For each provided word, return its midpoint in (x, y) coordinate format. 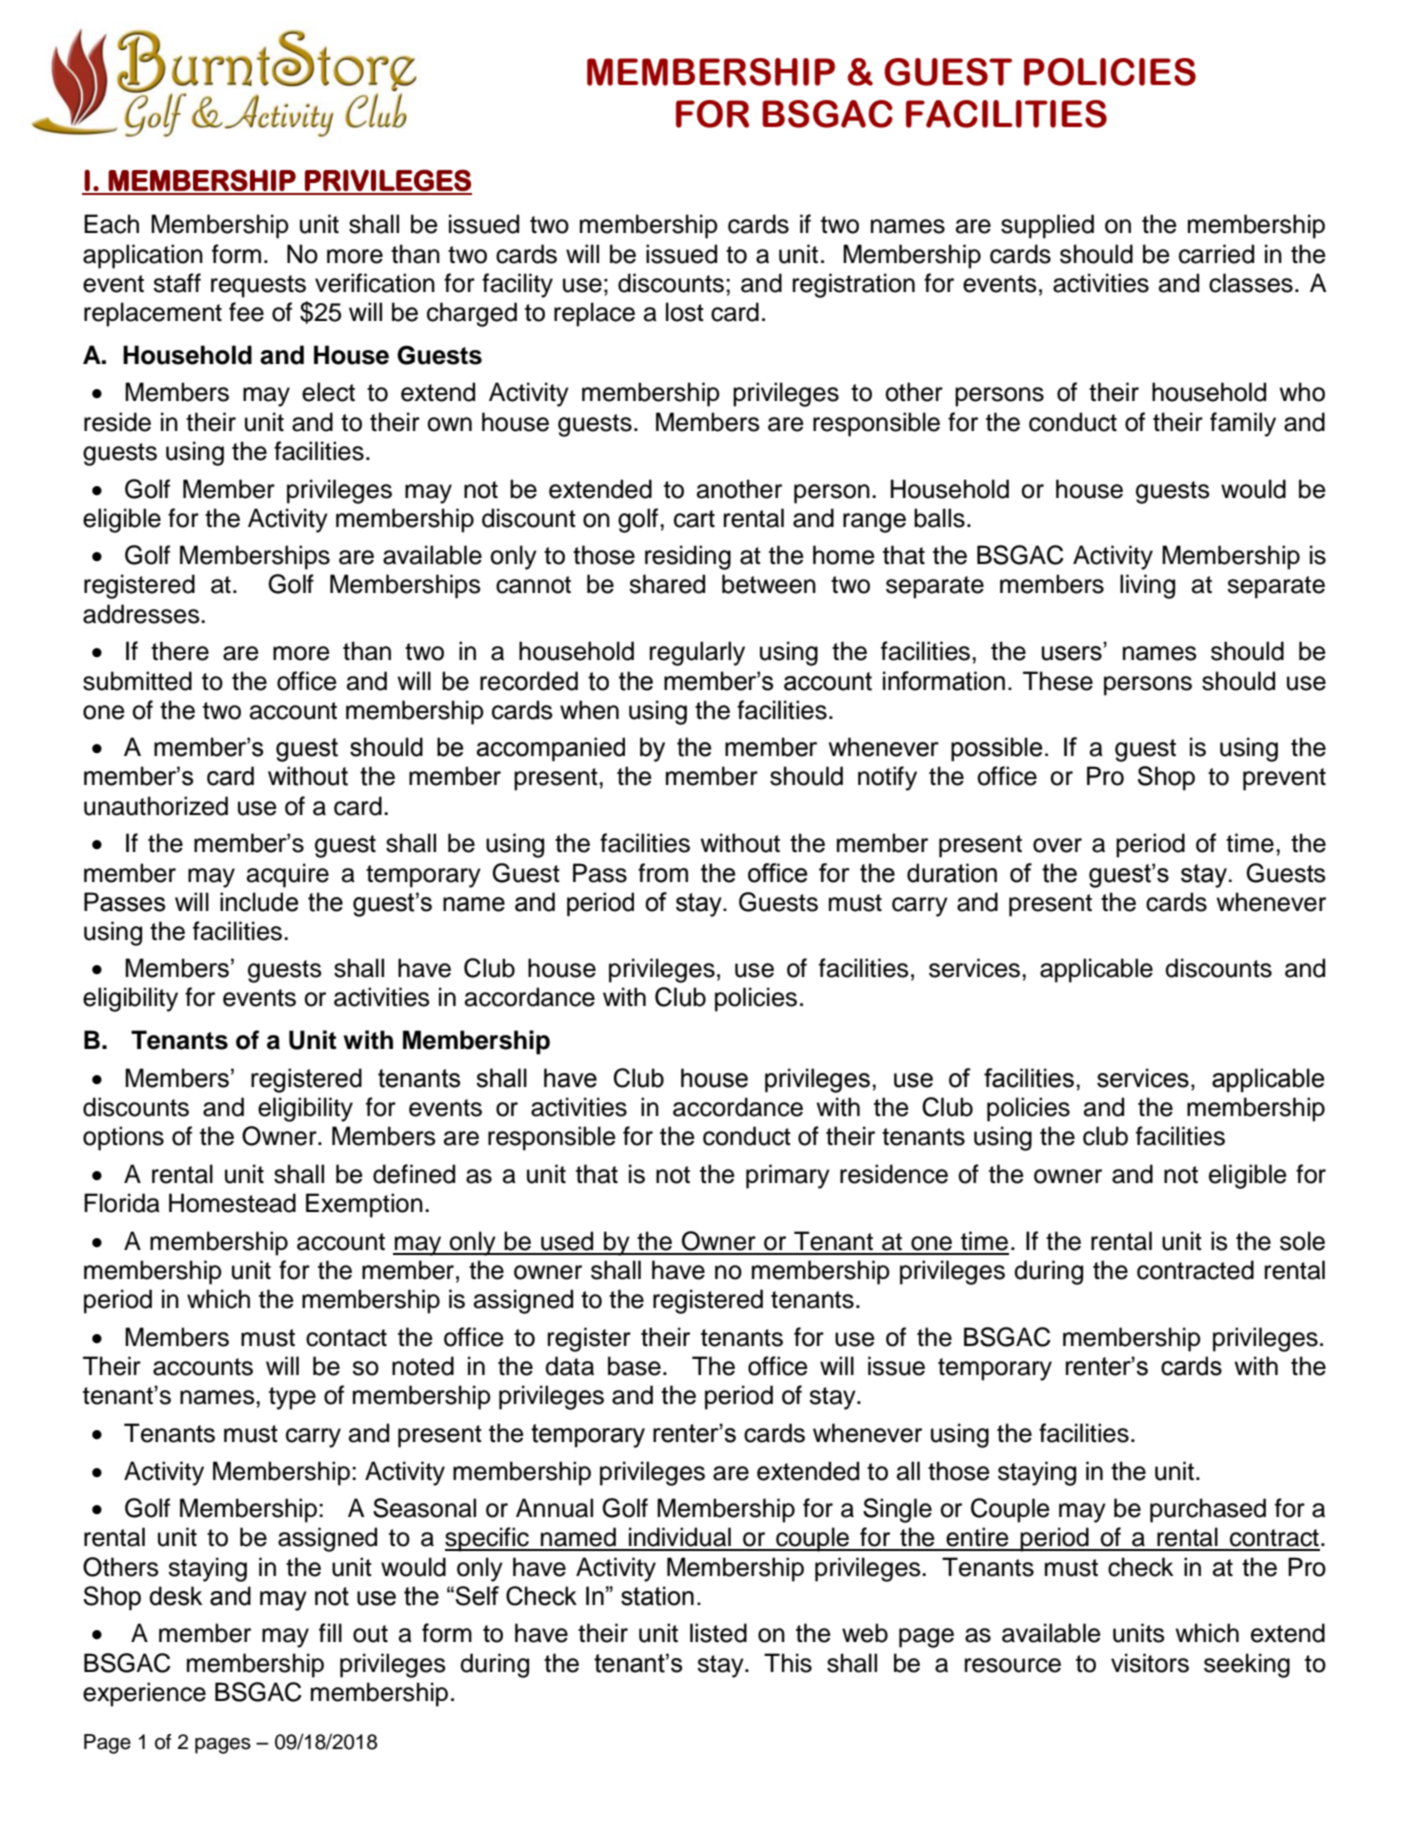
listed (718, 1633)
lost (685, 312)
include (259, 902)
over (1057, 845)
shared (667, 584)
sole (1302, 1241)
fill (330, 1632)
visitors (1150, 1663)
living (1147, 586)
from (663, 873)
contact (346, 1338)
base (634, 1366)
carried (1216, 254)
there (180, 651)
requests (258, 286)
